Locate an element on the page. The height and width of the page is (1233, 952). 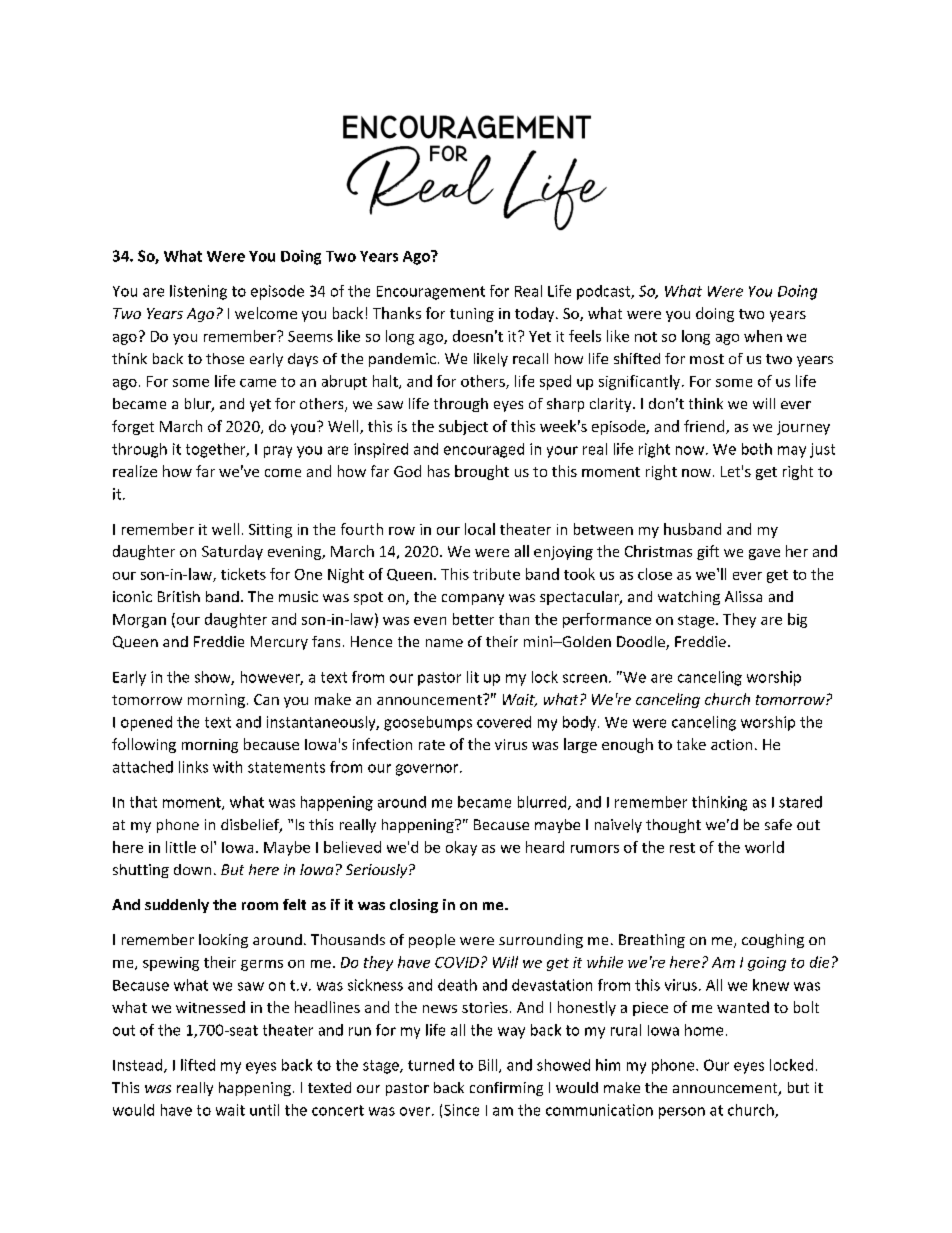
listening is located at coordinates (198, 292).
